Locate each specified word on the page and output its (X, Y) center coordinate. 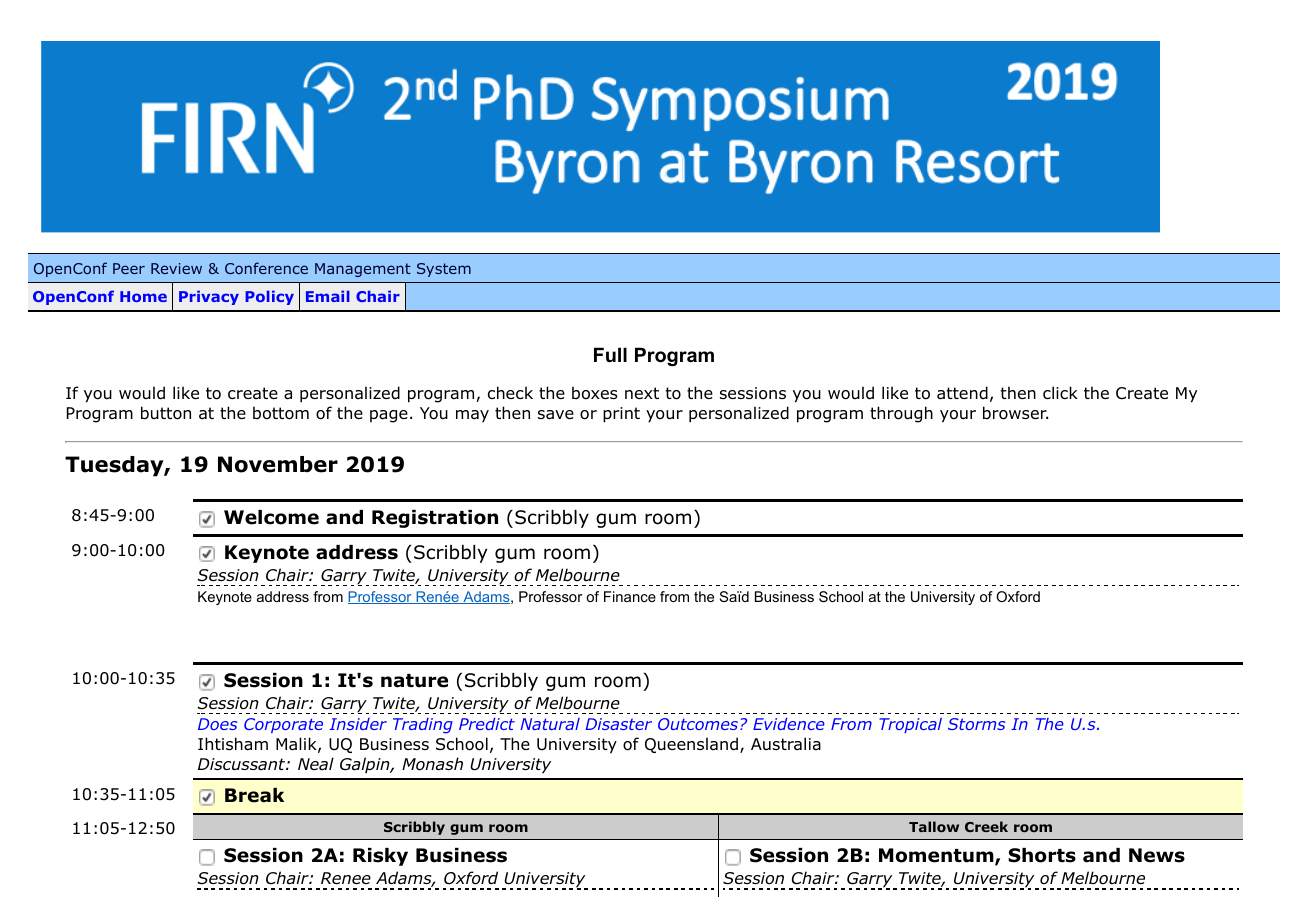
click (1060, 392)
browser (1015, 413)
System (444, 270)
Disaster (618, 724)
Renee (346, 878)
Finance (630, 596)
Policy (269, 297)
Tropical (910, 725)
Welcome (271, 517)
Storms (976, 724)
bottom (281, 413)
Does (217, 724)
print (621, 415)
